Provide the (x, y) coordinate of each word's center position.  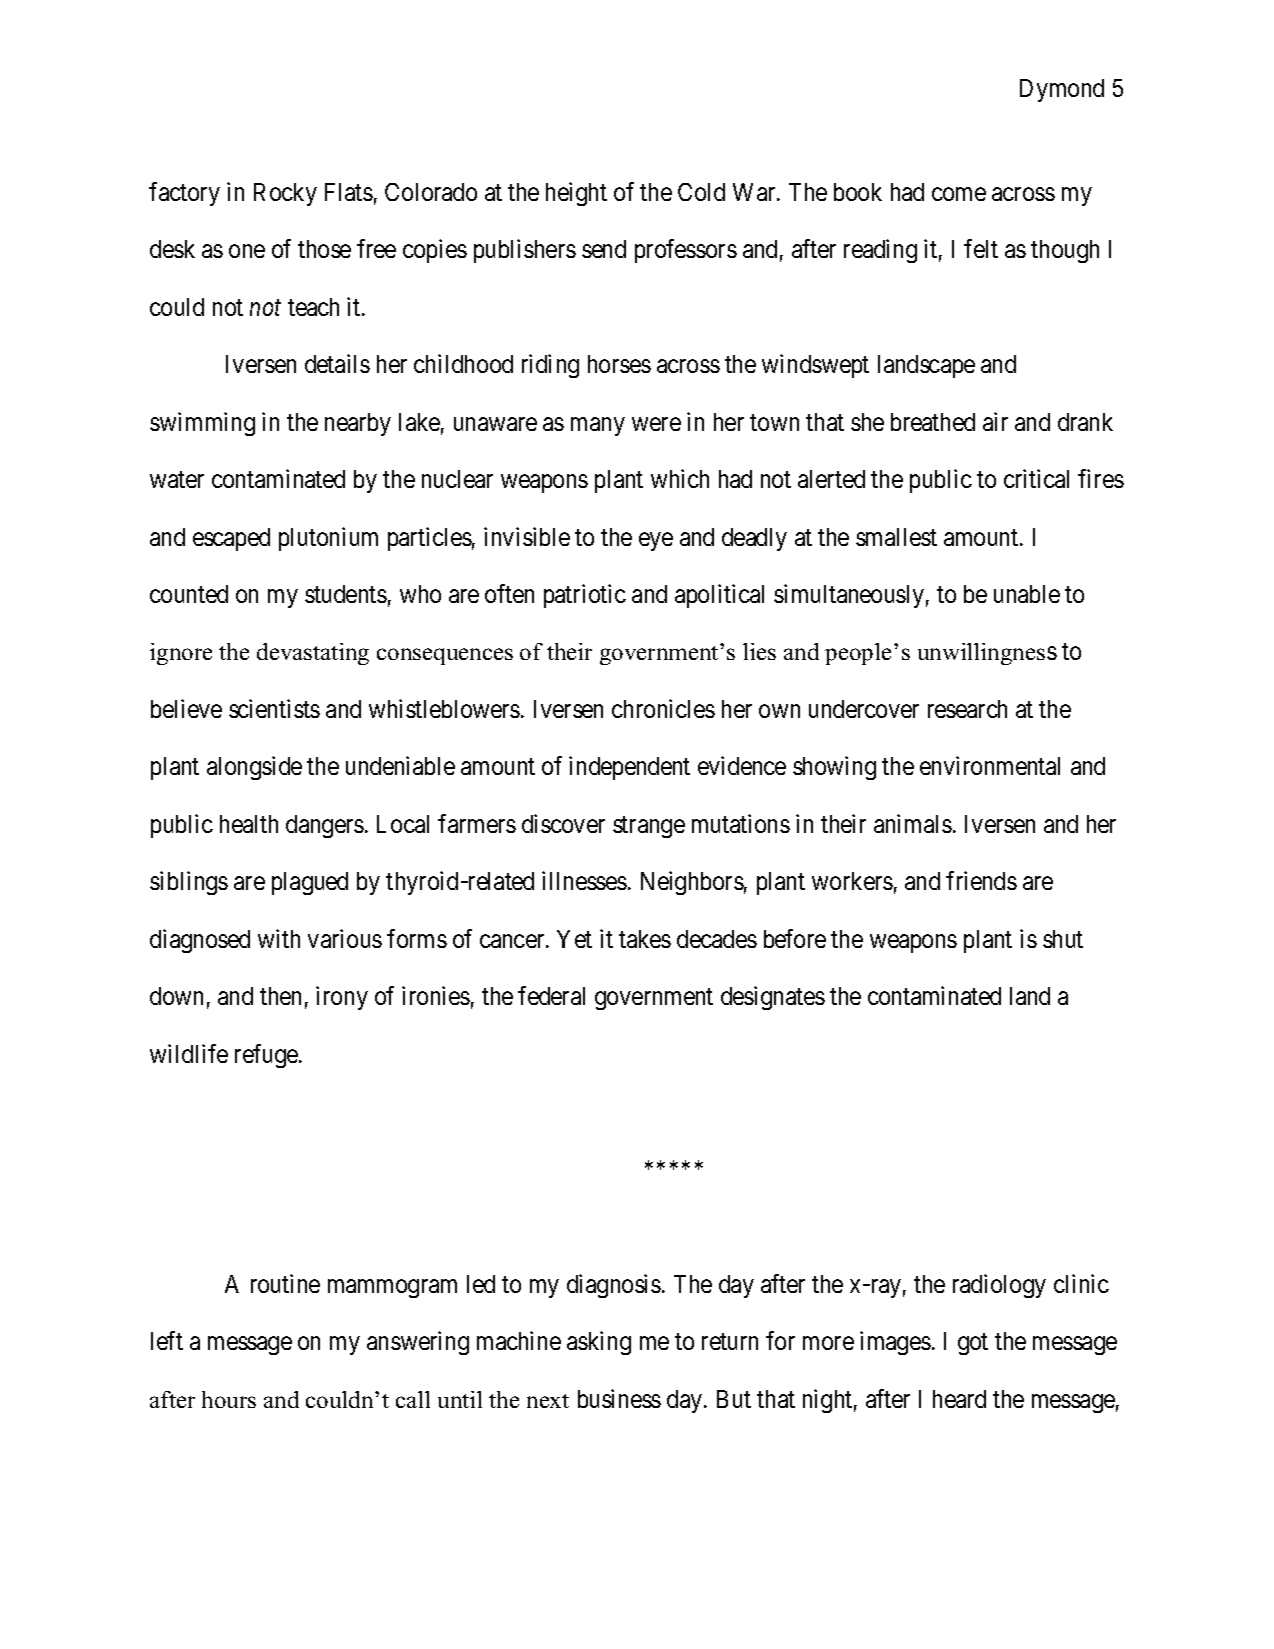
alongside (254, 768)
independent (629, 768)
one (247, 251)
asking (599, 1343)
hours (229, 1399)
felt (981, 248)
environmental (990, 765)
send (604, 249)
